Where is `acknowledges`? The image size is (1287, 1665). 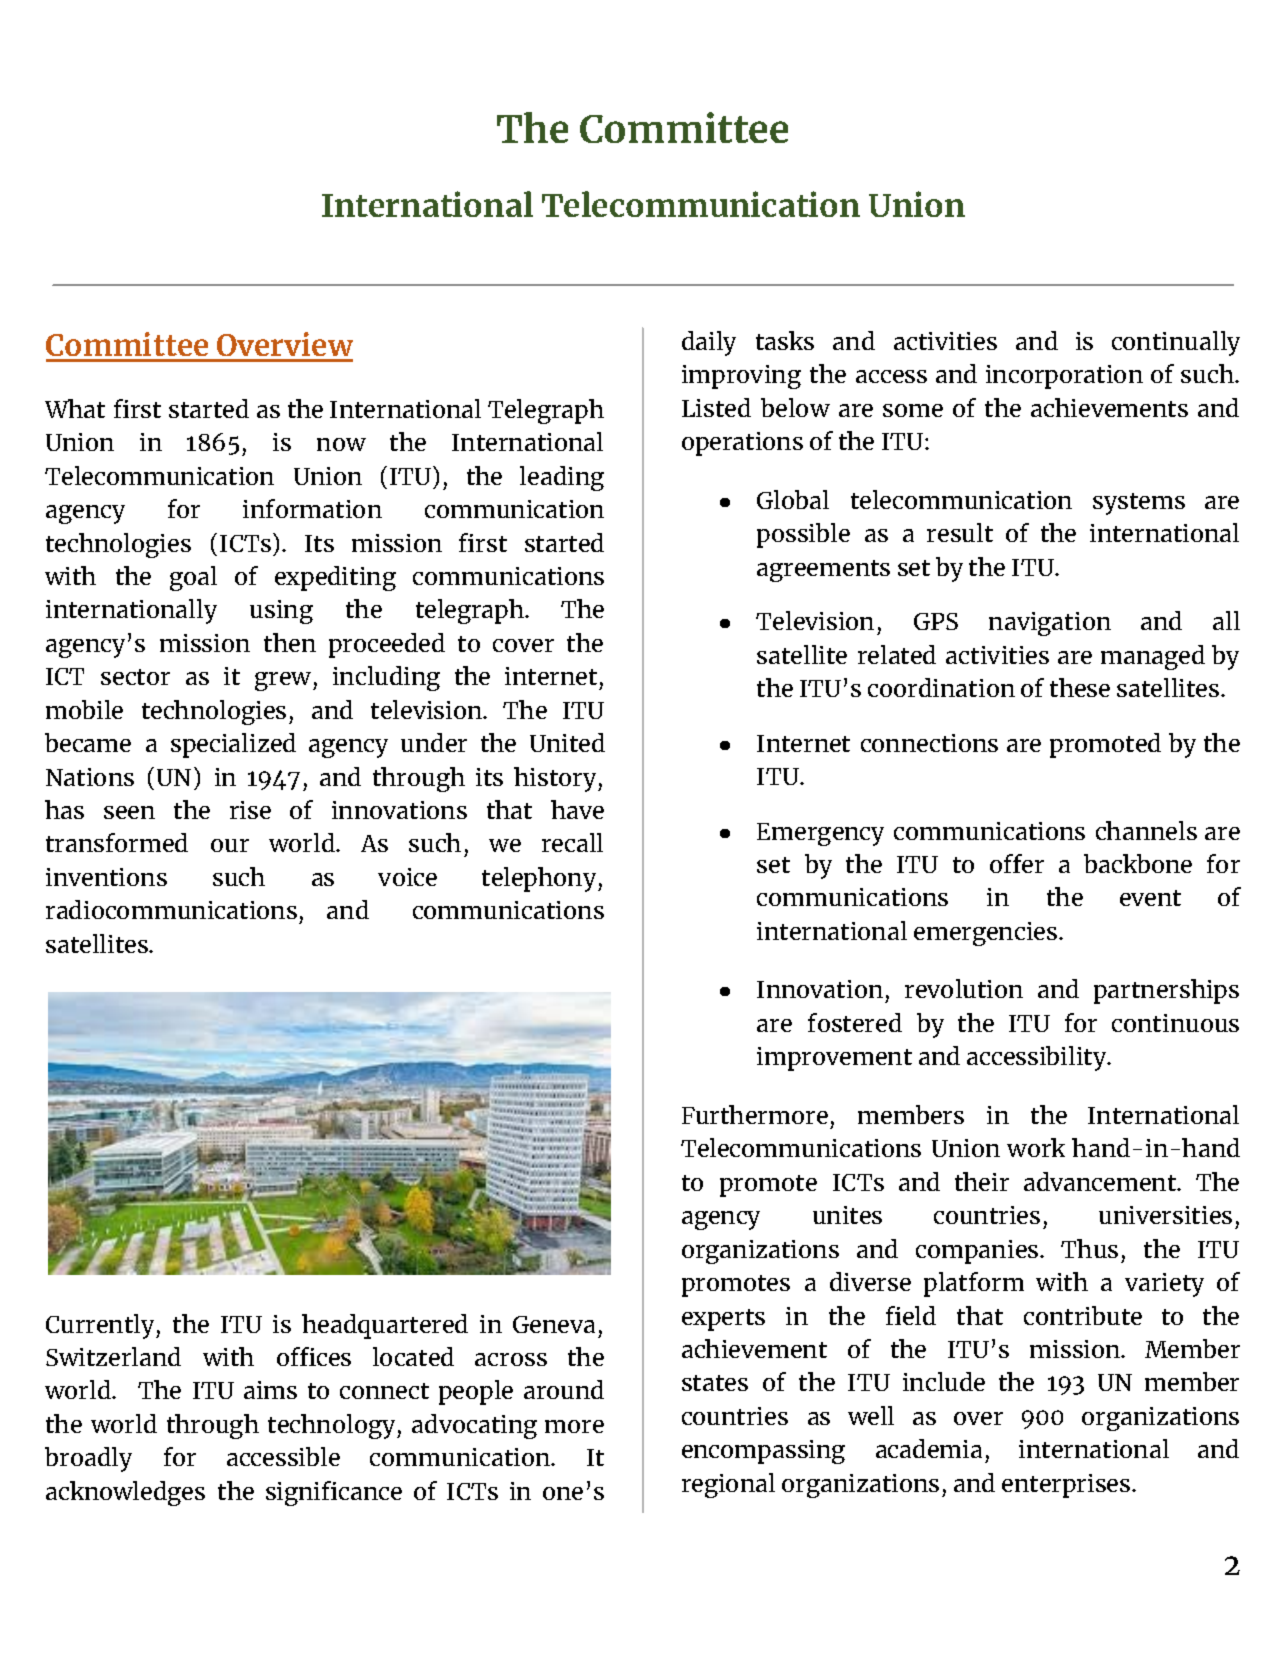
acknowledges is located at coordinates (125, 1493).
